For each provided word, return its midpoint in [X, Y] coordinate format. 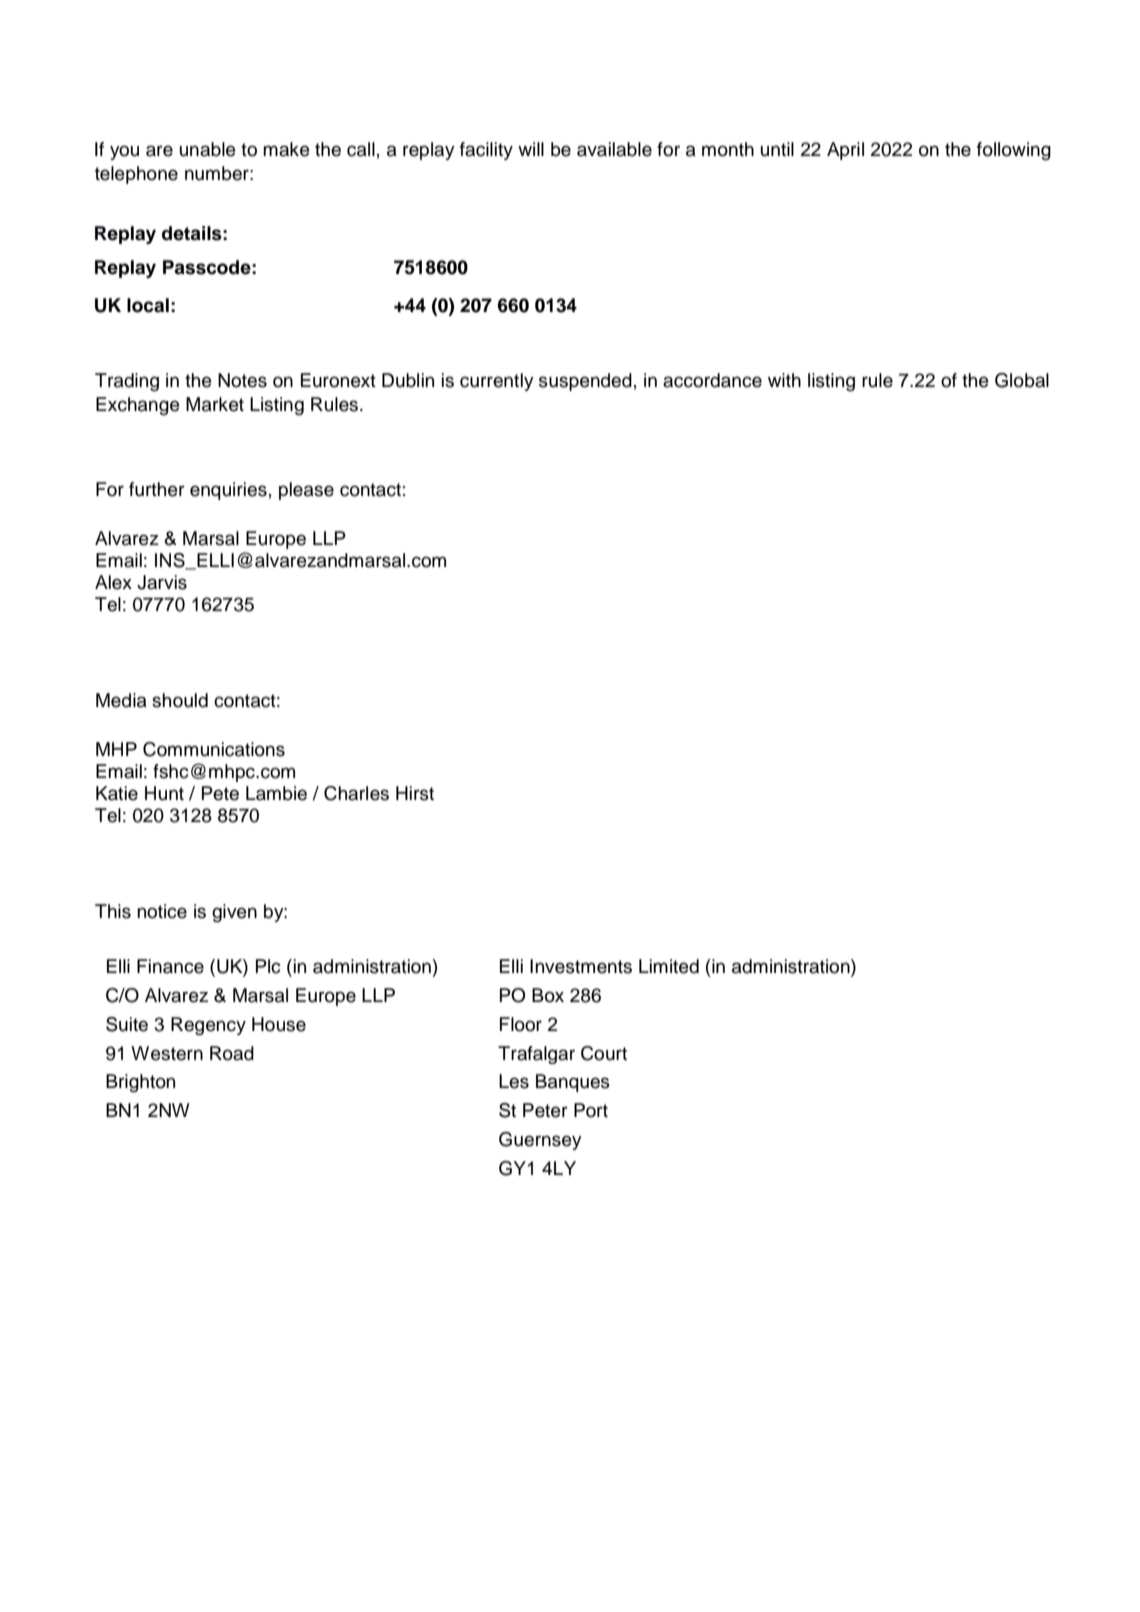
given [234, 913]
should [180, 700]
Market [215, 404]
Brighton [140, 1083]
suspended [585, 382]
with [784, 380]
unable [208, 149]
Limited [669, 966]
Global [1022, 380]
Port [591, 1110]
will [531, 149]
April [845, 151]
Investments [581, 966]
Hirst [415, 793]
